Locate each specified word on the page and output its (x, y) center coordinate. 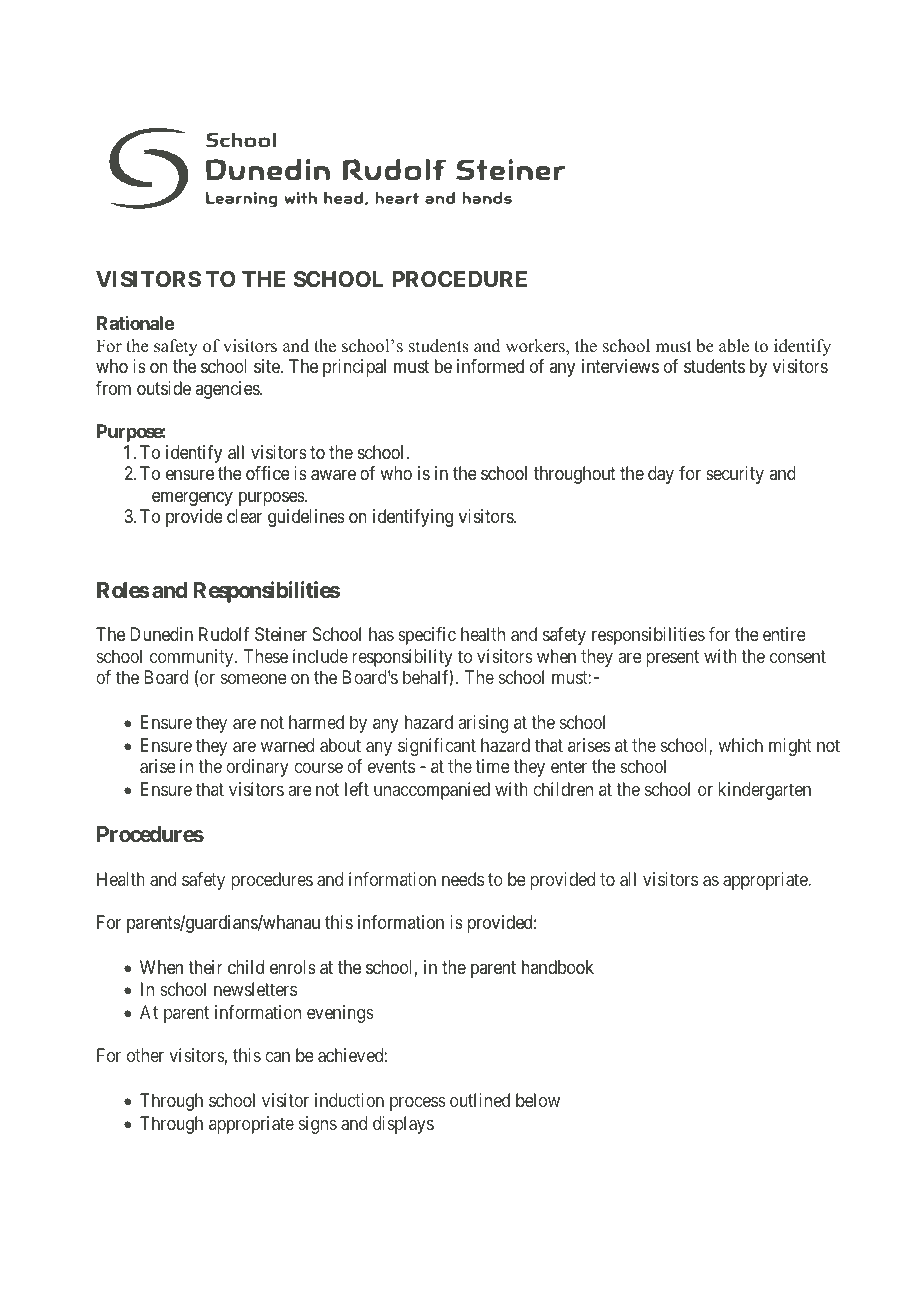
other (145, 1055)
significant (437, 747)
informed (490, 366)
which (740, 745)
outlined (480, 1100)
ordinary (257, 768)
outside (164, 388)
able (734, 346)
